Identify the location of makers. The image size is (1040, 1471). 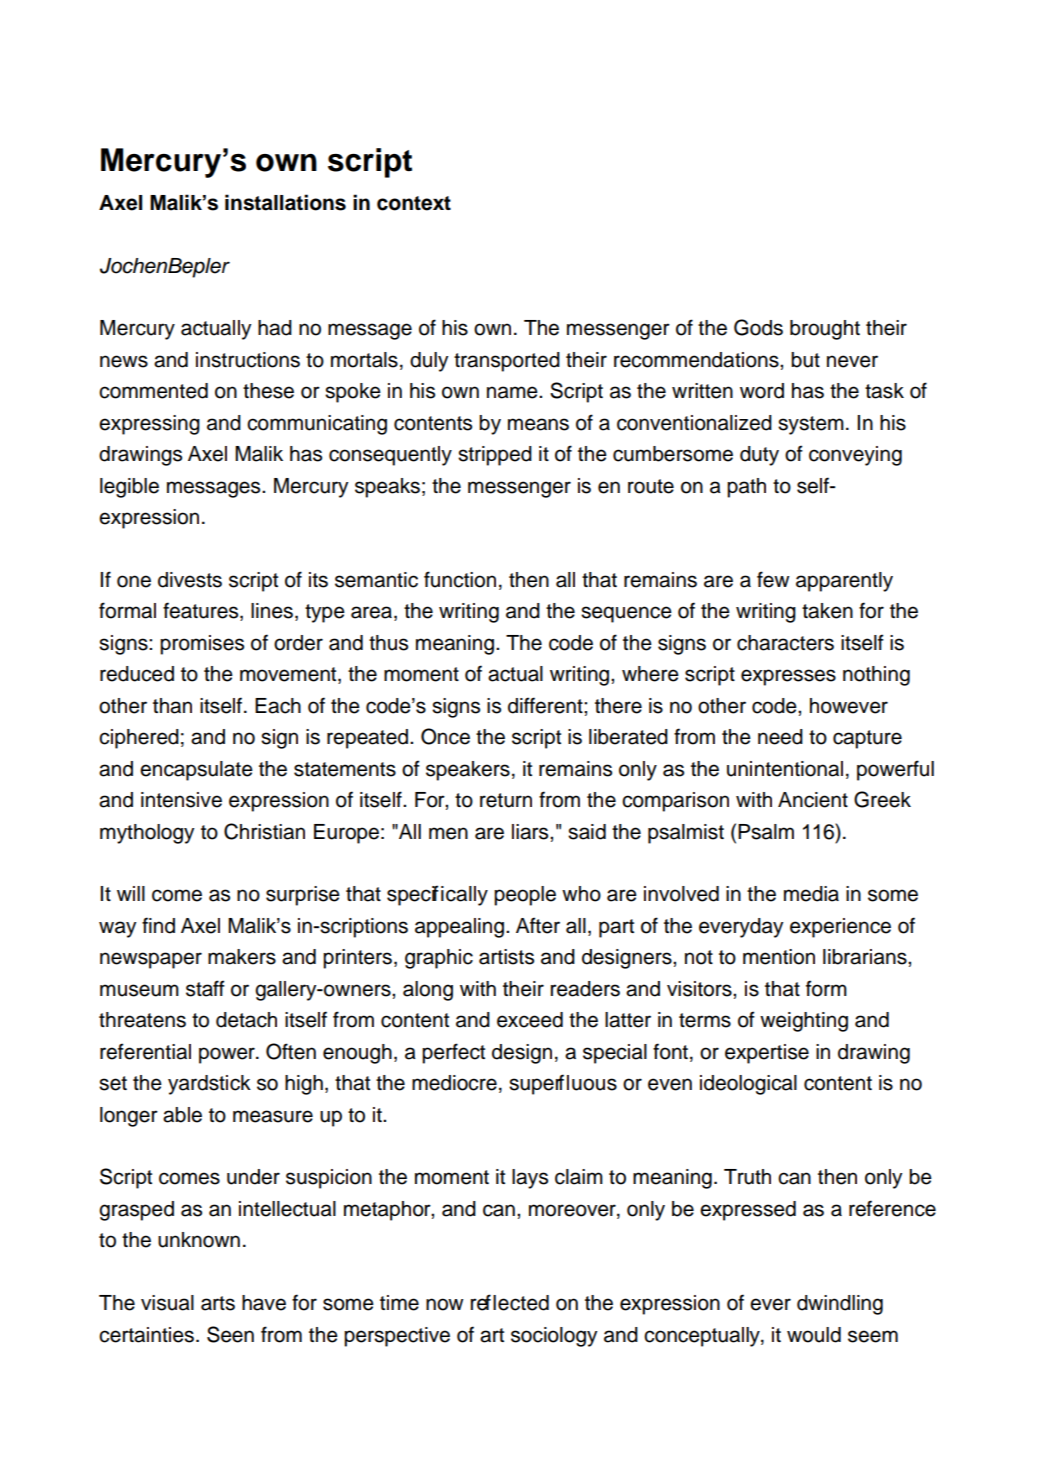
(242, 957).
